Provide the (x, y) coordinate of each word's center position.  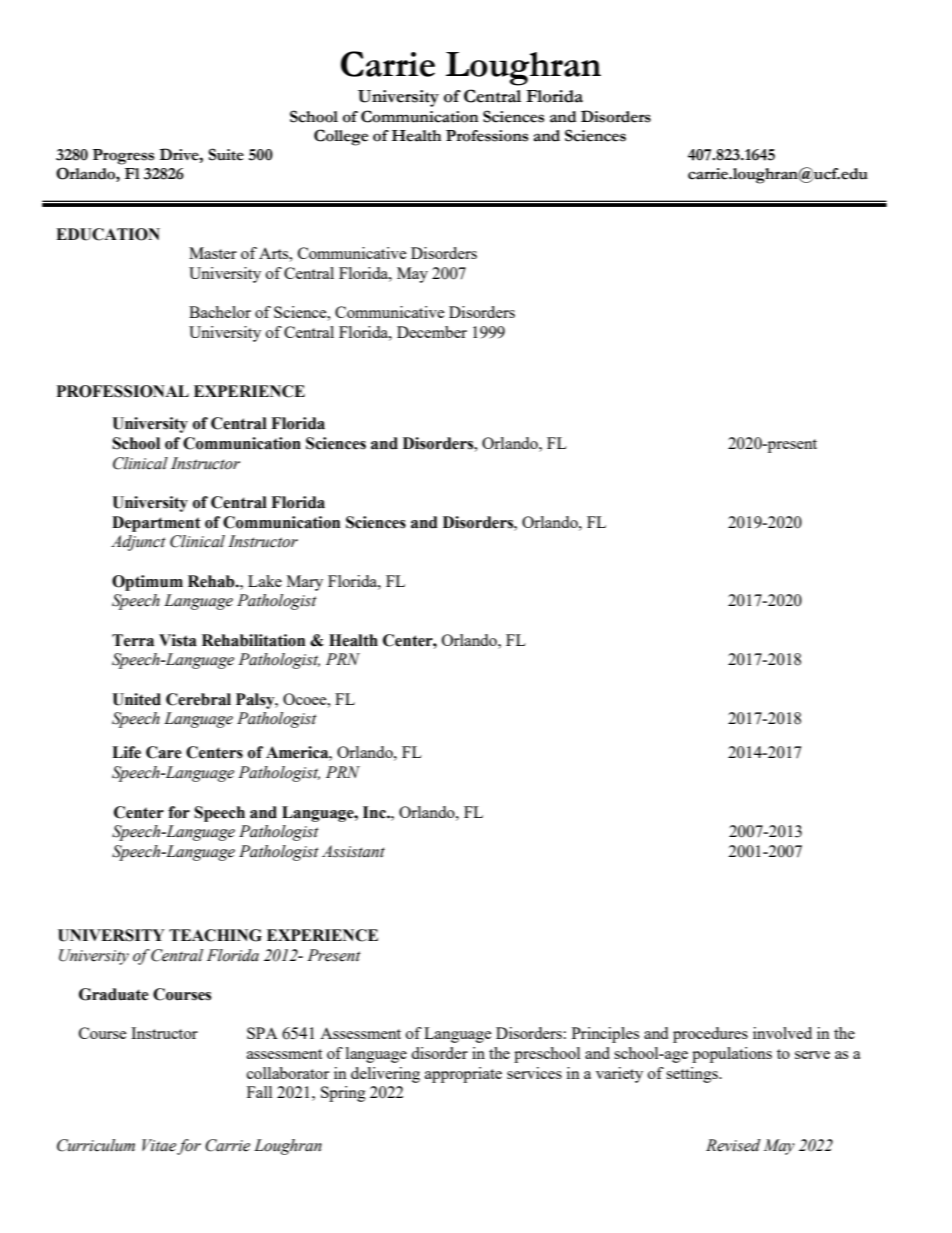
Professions (487, 136)
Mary (305, 583)
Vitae (159, 1145)
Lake (265, 581)
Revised (733, 1145)
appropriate (463, 1075)
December (432, 332)
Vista (178, 640)
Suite (226, 154)
